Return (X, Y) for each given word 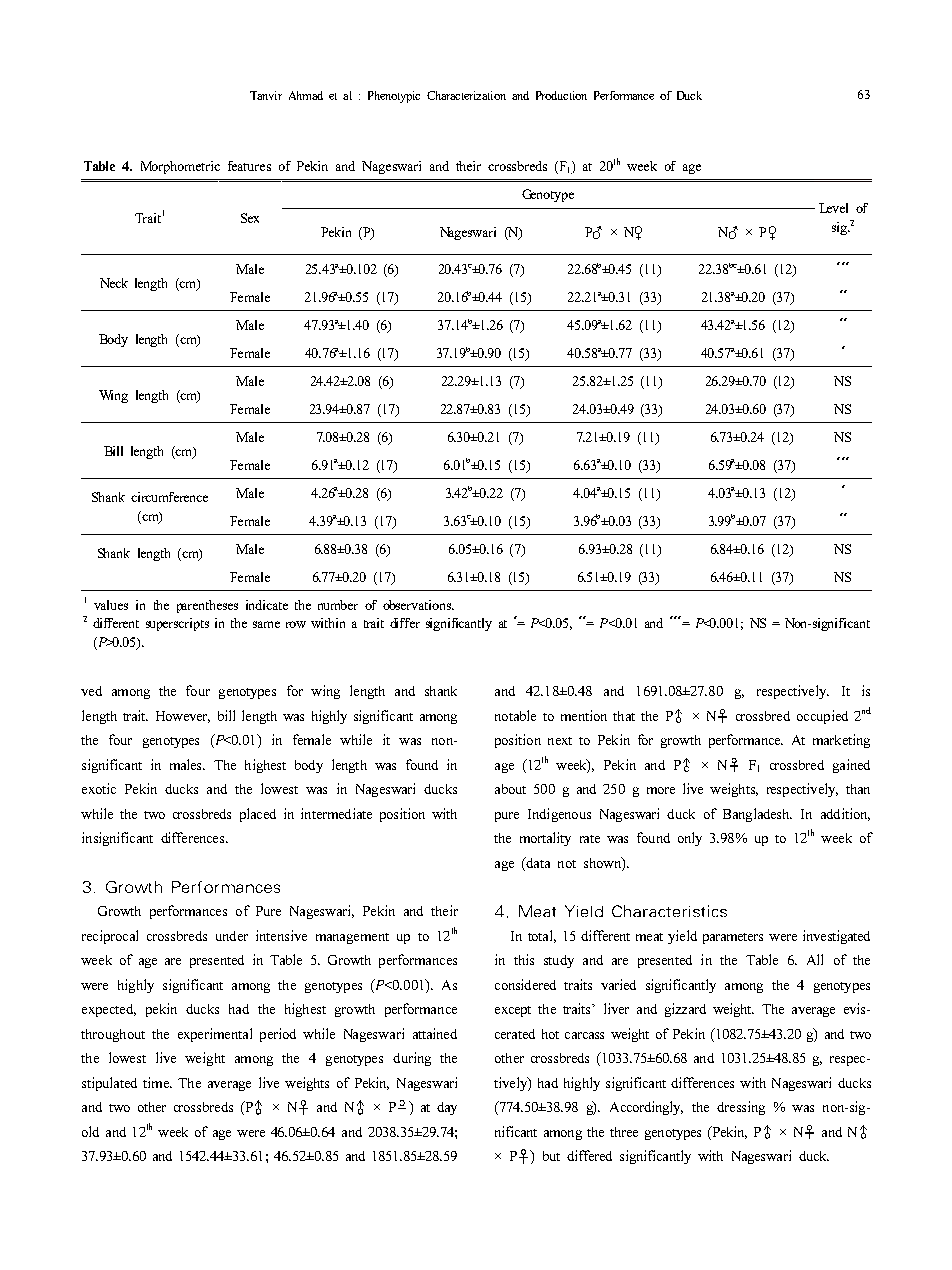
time (157, 1082)
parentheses (207, 606)
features (249, 166)
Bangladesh (757, 815)
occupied (822, 717)
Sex (250, 218)
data (537, 862)
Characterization (466, 95)
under (232, 936)
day (447, 1108)
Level (833, 208)
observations (418, 605)
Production (561, 95)
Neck (114, 283)
